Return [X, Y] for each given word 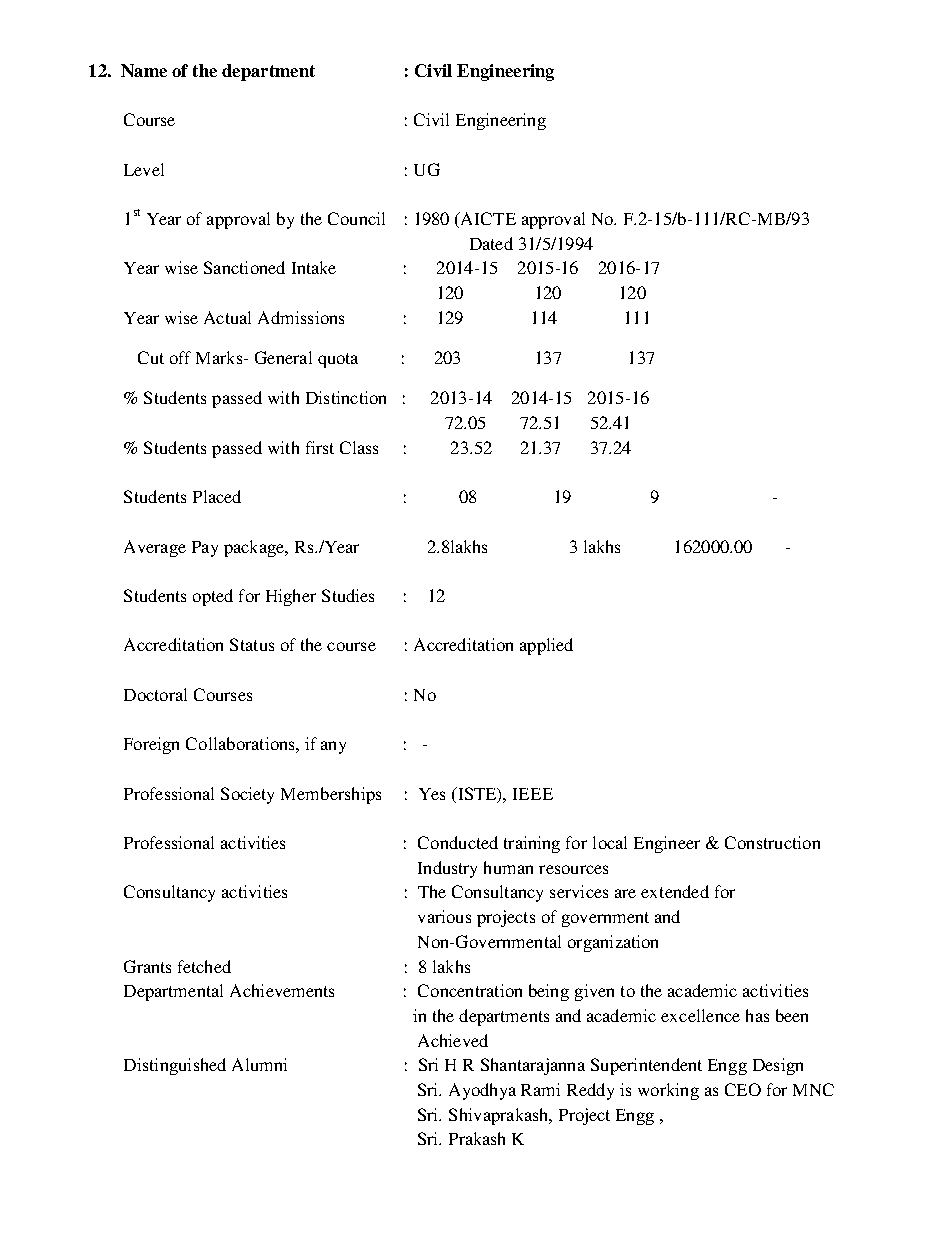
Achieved [453, 1040]
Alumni [259, 1064]
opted [213, 597]
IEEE [533, 794]
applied [546, 646]
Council [356, 218]
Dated [491, 243]
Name [144, 70]
